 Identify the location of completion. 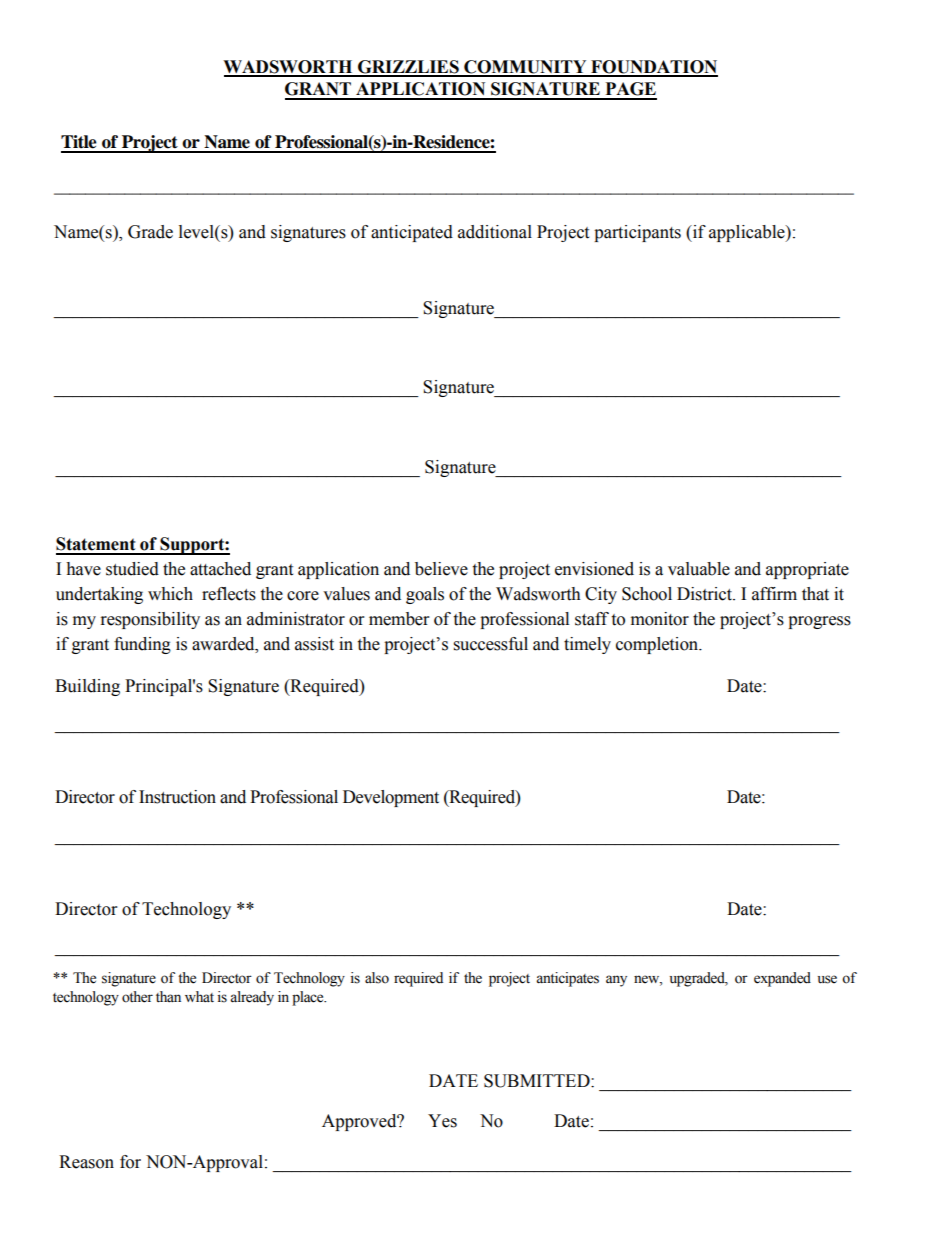
(658, 645).
